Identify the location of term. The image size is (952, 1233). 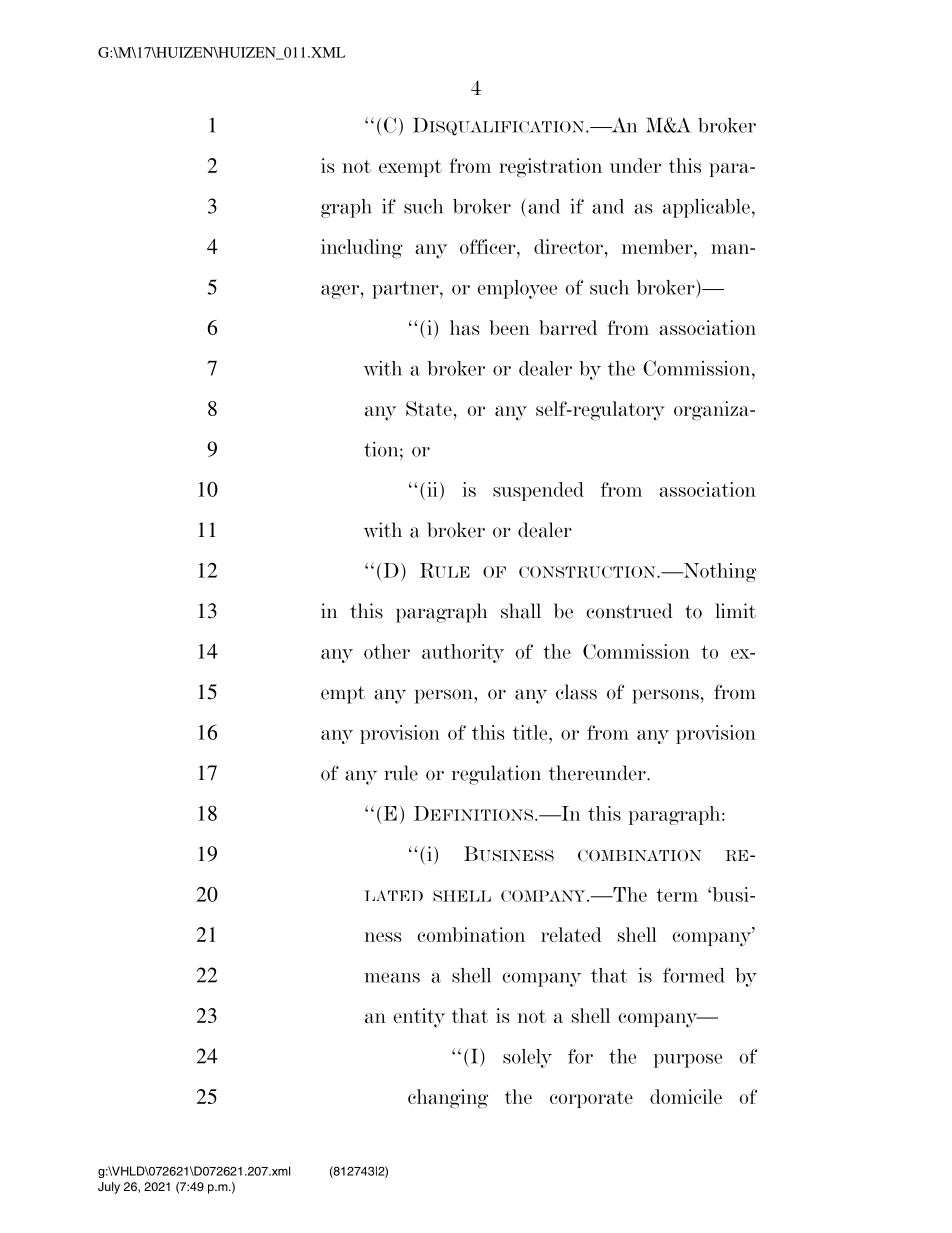
(677, 895).
